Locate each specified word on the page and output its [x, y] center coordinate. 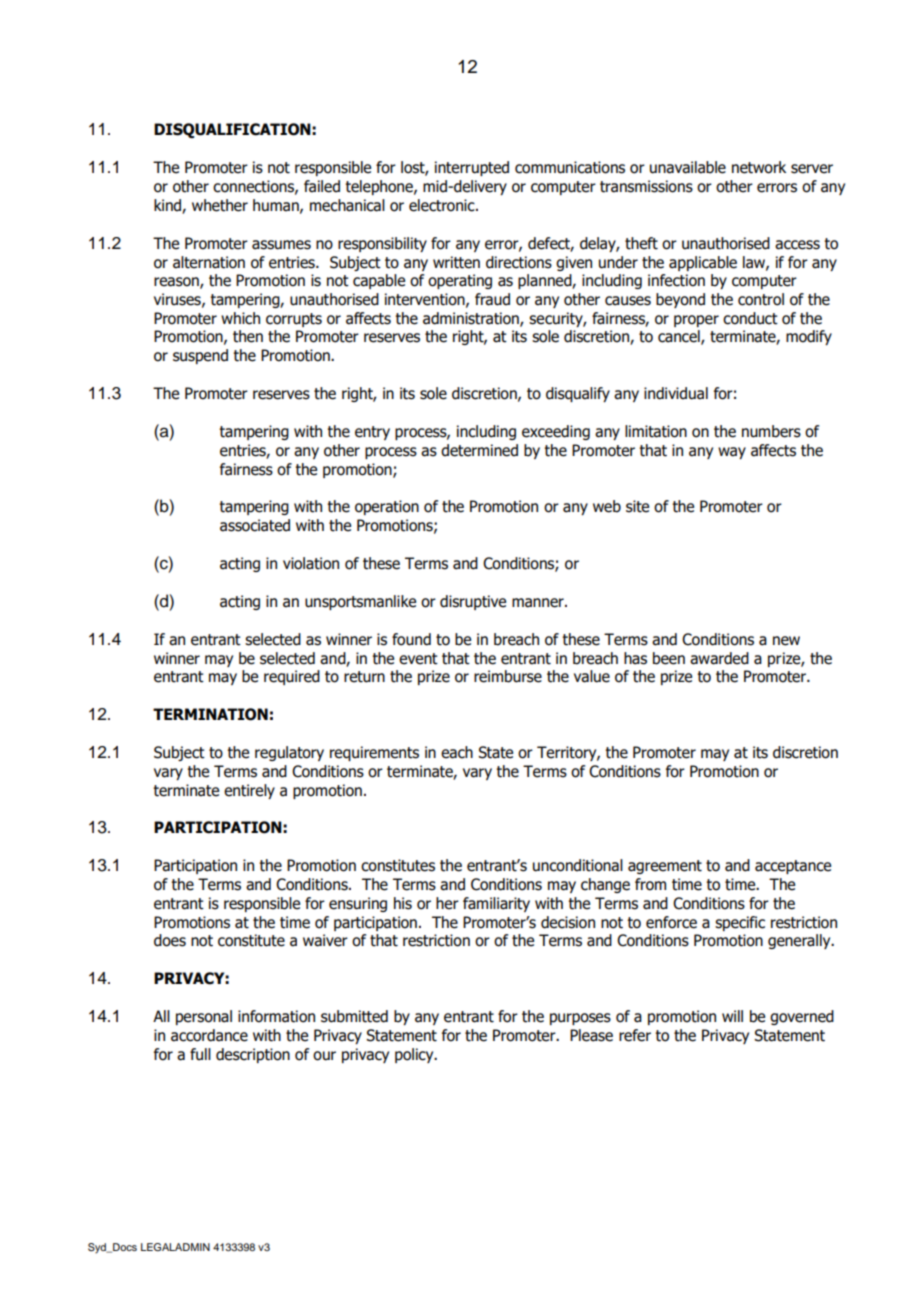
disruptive [473, 602]
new [786, 641]
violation [311, 563]
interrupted [472, 168]
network [759, 167]
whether [220, 205]
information [276, 1016]
